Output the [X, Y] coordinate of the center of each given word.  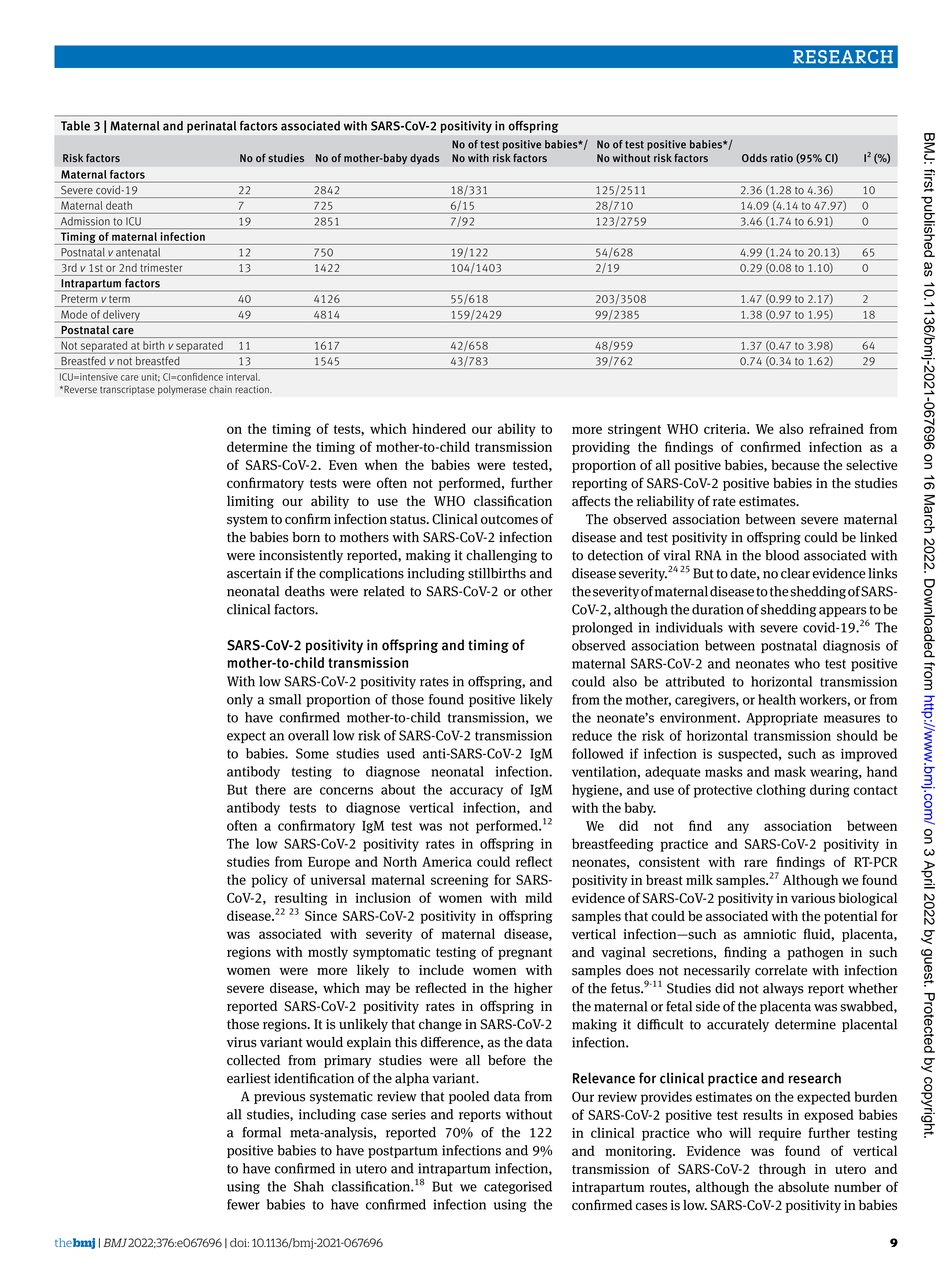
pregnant [525, 954]
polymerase [182, 390]
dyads [425, 159]
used [401, 753]
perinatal [211, 127]
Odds [754, 158]
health [777, 699]
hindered [439, 428]
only [240, 700]
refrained [836, 428]
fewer [243, 1204]
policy [270, 881]
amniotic [770, 934]
